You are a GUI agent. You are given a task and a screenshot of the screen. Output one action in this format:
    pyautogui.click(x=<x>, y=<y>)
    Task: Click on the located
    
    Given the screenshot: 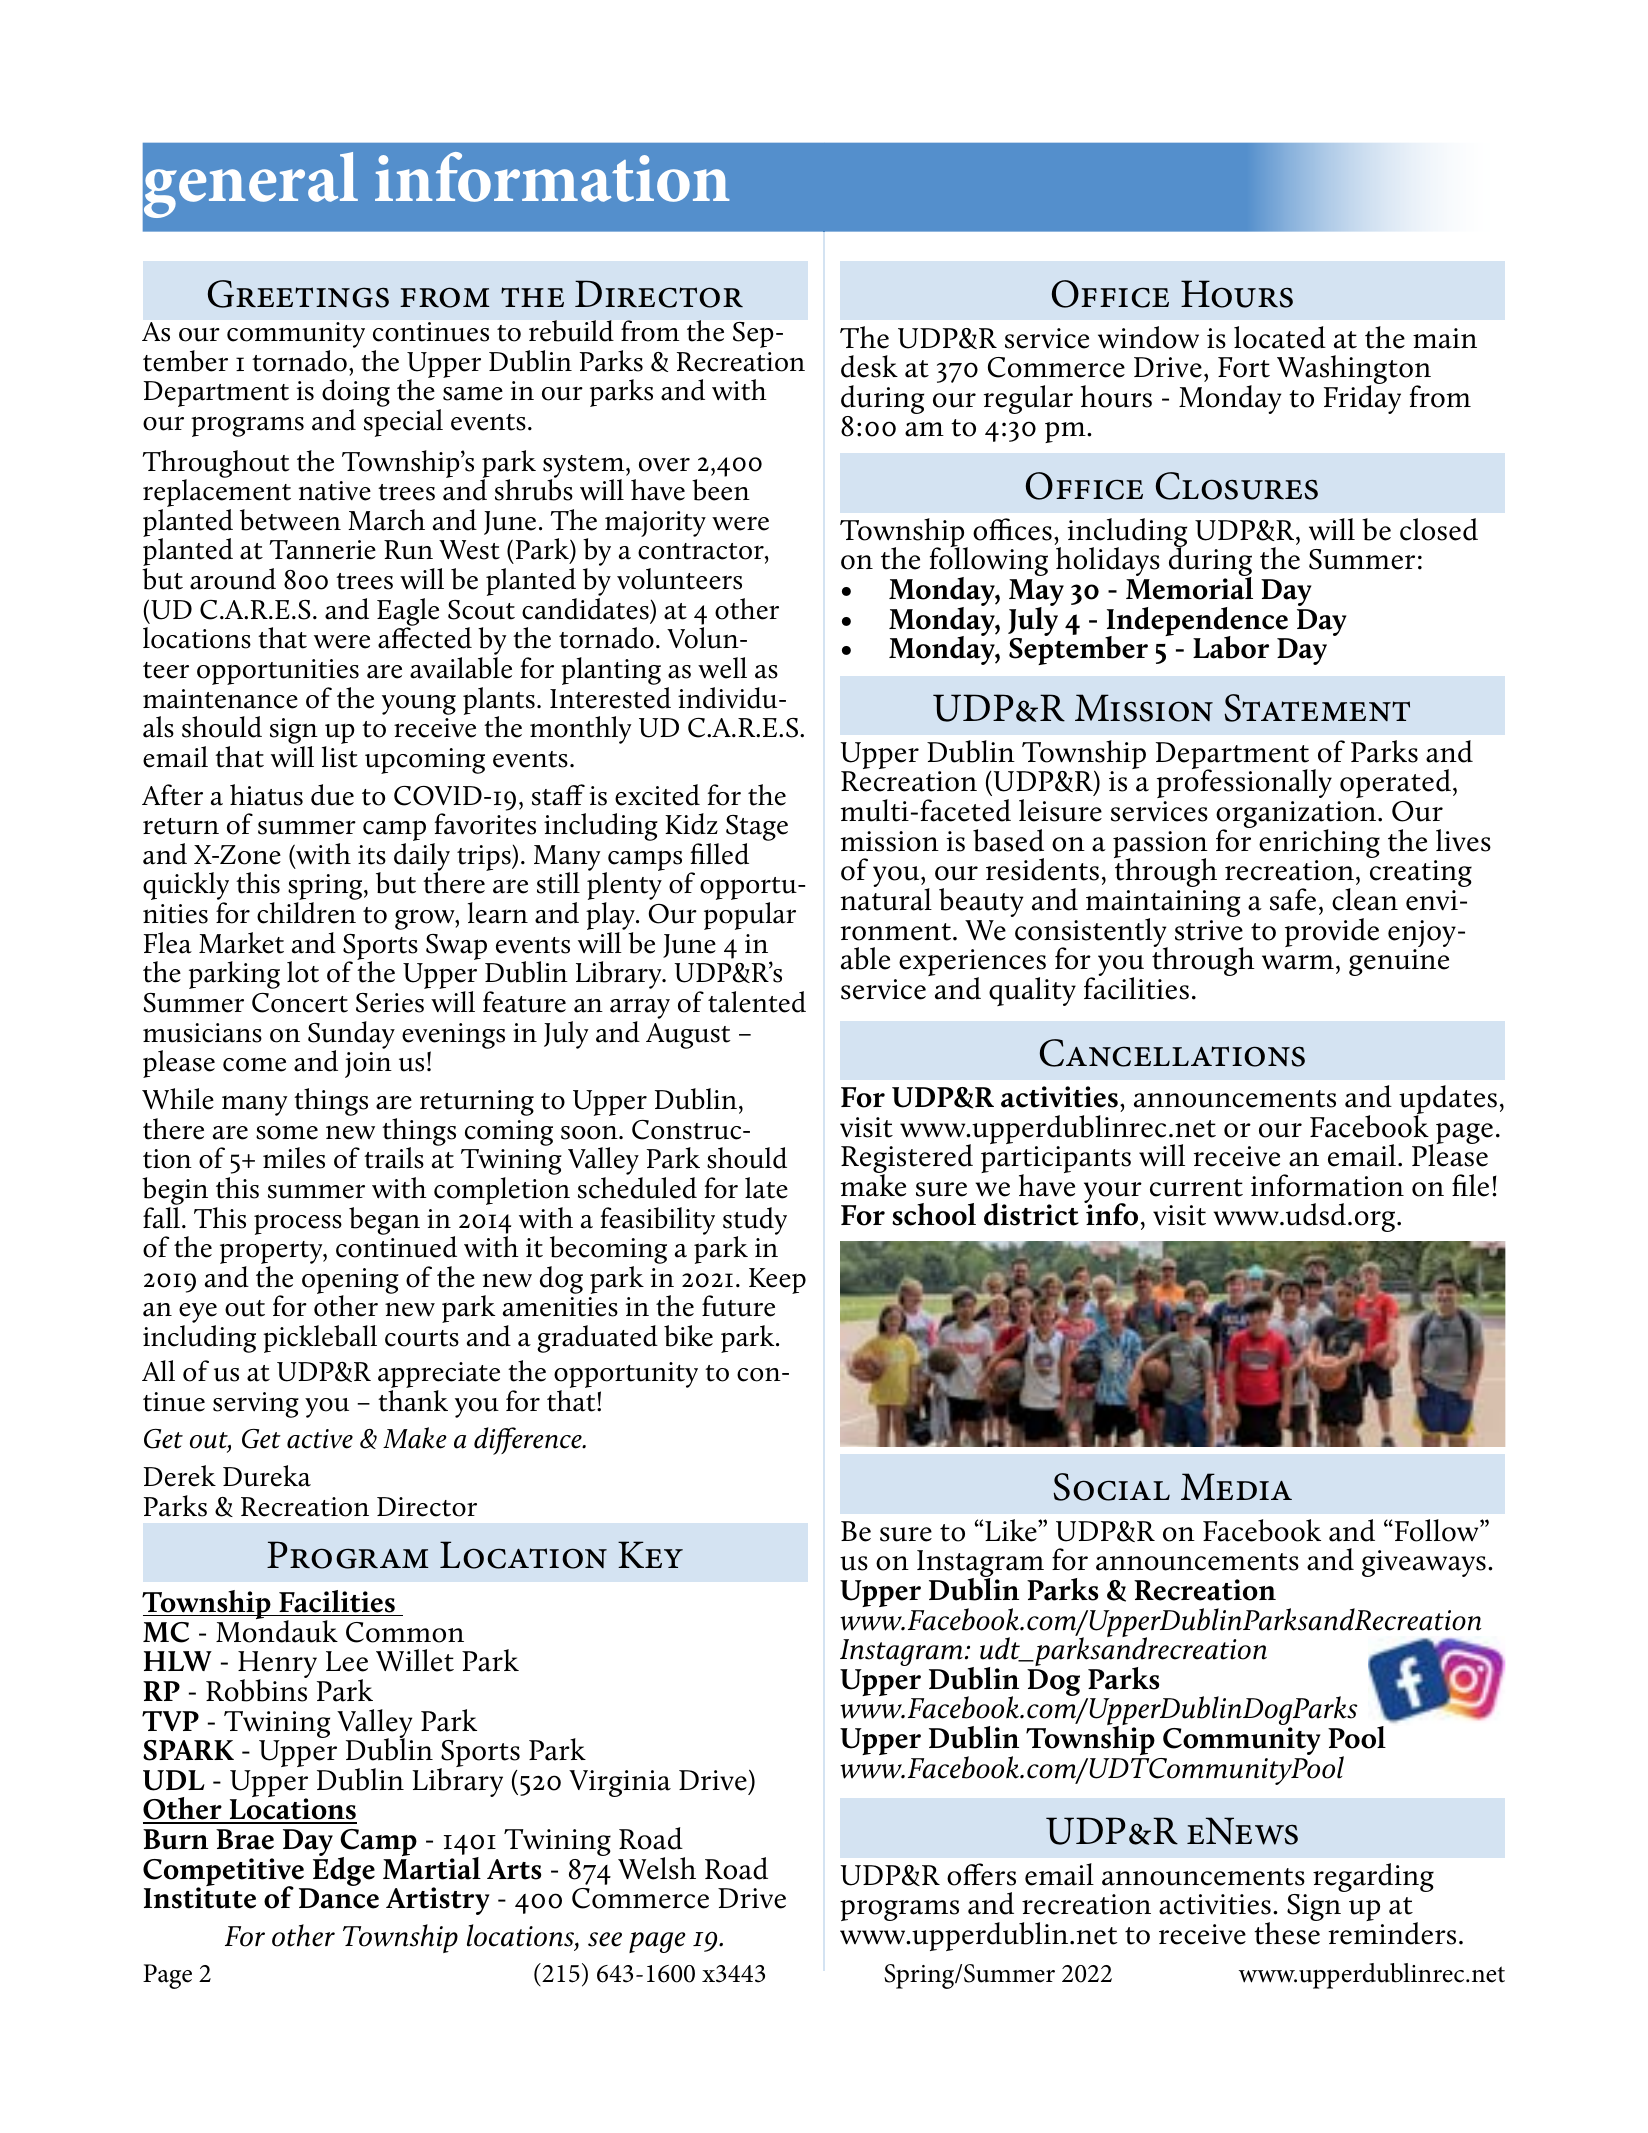 What is the action you would take?
    pyautogui.click(x=1280, y=337)
